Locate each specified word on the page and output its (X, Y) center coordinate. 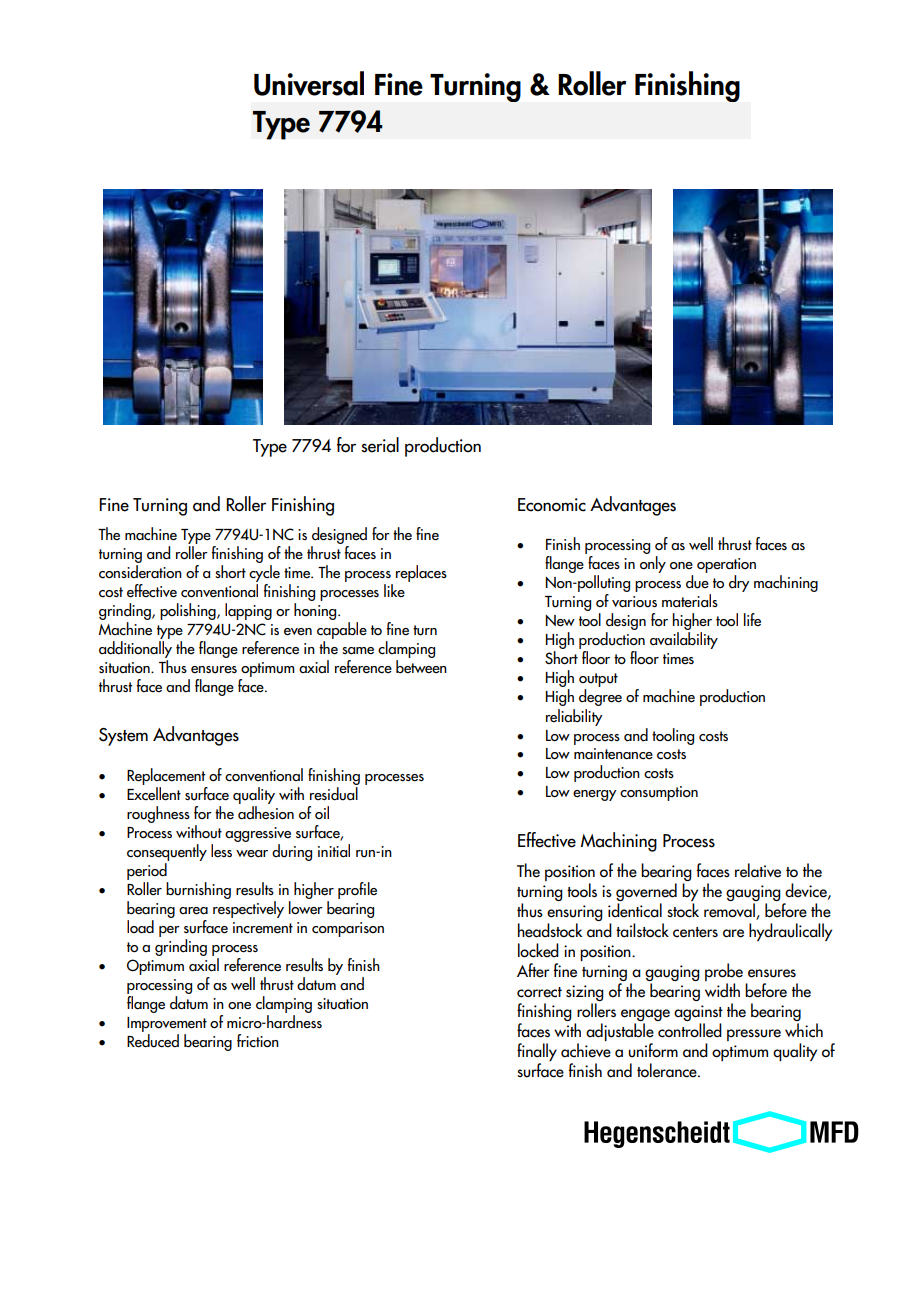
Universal (309, 83)
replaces (421, 573)
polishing (189, 611)
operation (726, 567)
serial (380, 445)
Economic (552, 505)
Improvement (167, 1024)
